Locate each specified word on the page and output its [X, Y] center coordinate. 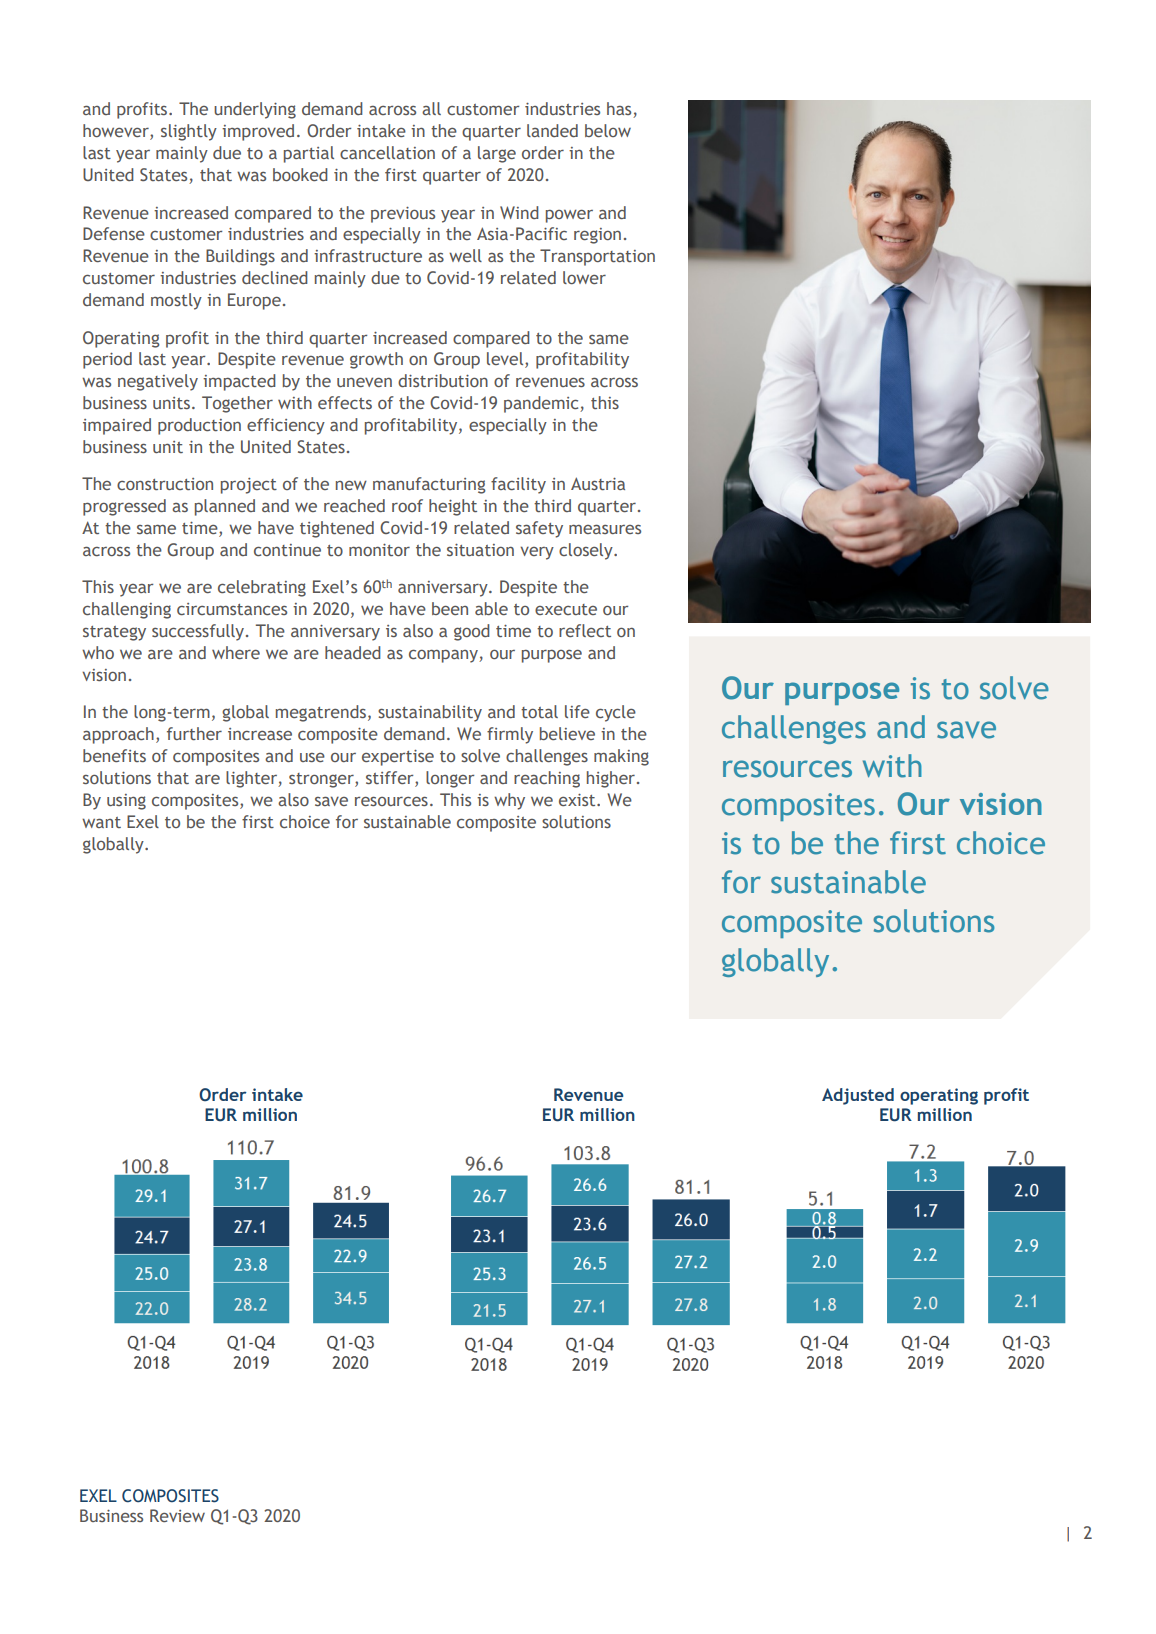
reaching [547, 779]
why [509, 801]
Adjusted [858, 1096]
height [453, 507]
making [621, 757]
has [620, 110]
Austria [598, 483]
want [101, 822]
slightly [189, 132]
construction [165, 484]
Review [177, 1515]
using [126, 802]
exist [578, 800]
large [497, 154]
